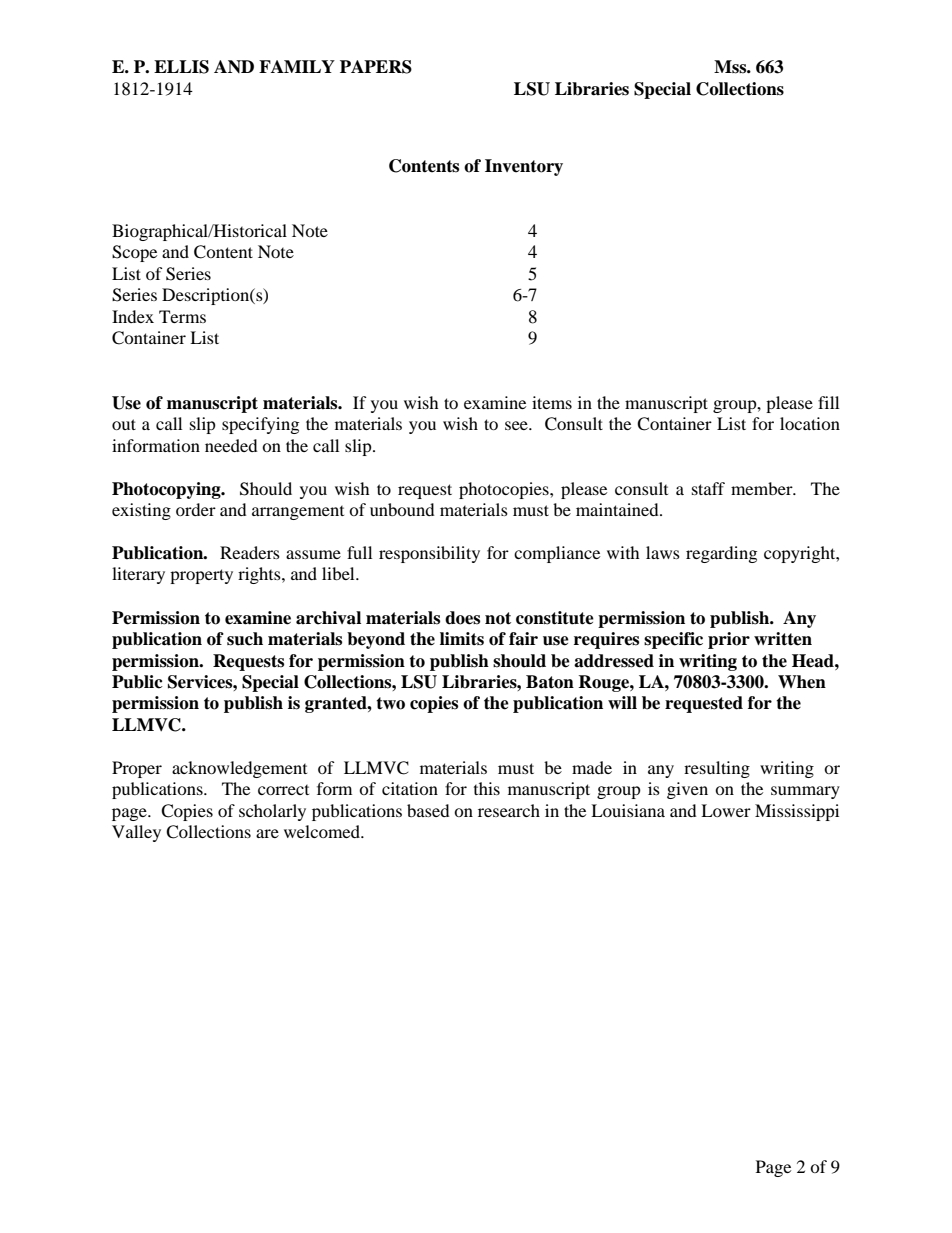  What do you see at coordinates (272, 812) in the page?
I see `scholarly` at bounding box center [272, 812].
